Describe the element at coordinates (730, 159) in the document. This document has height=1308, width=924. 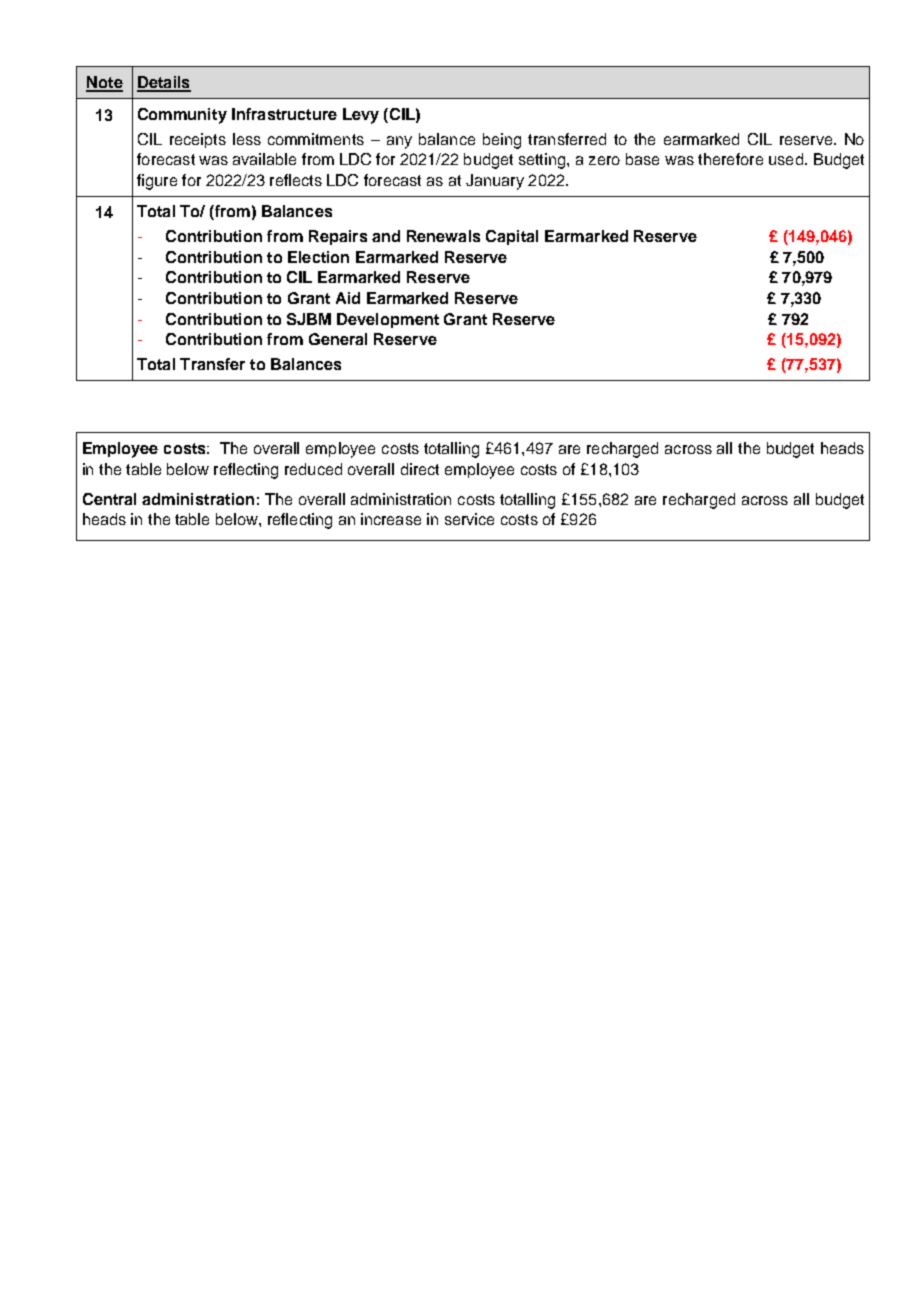
I see `therefore` at that location.
